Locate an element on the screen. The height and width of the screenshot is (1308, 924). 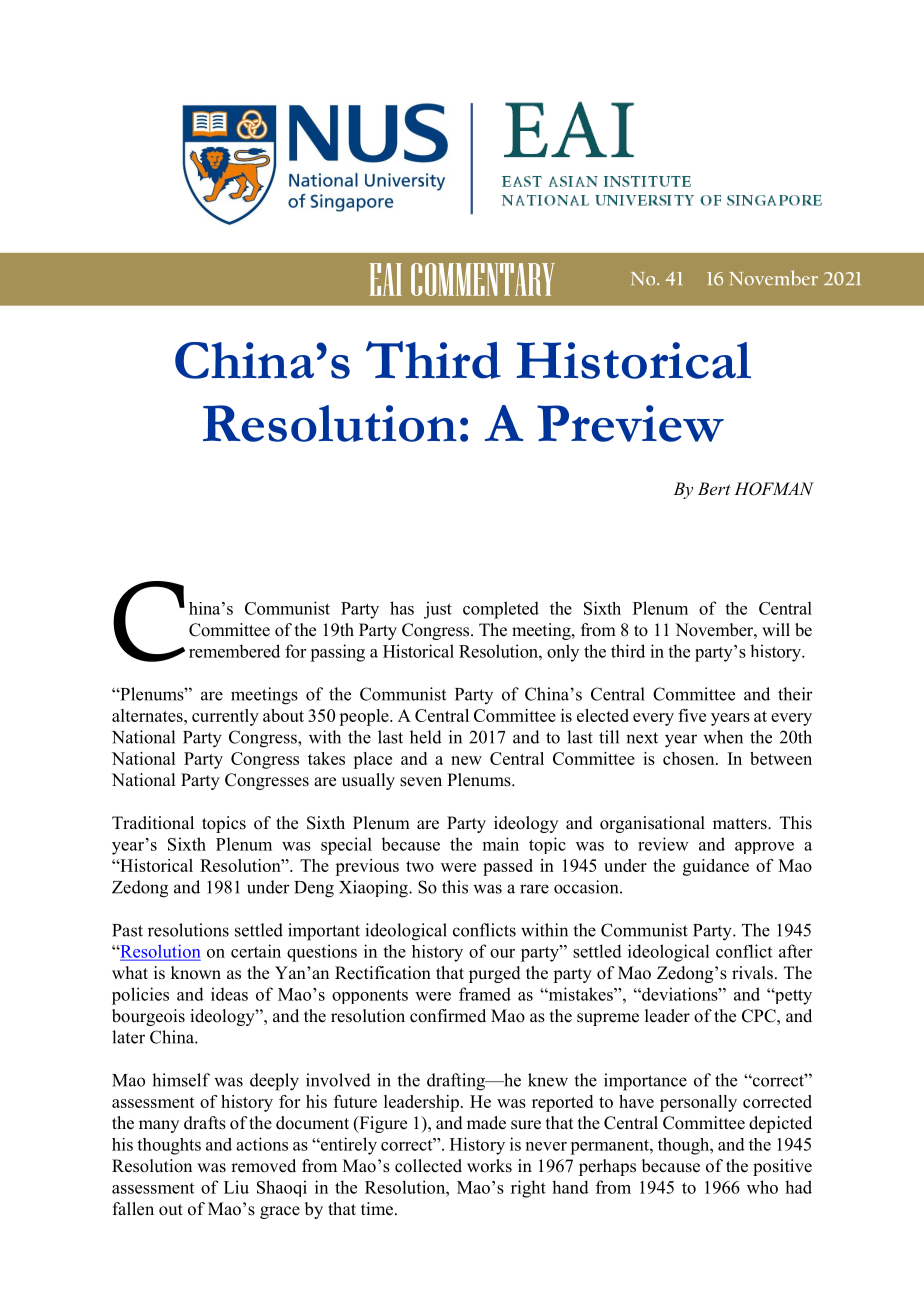
Liu is located at coordinates (236, 1187).
